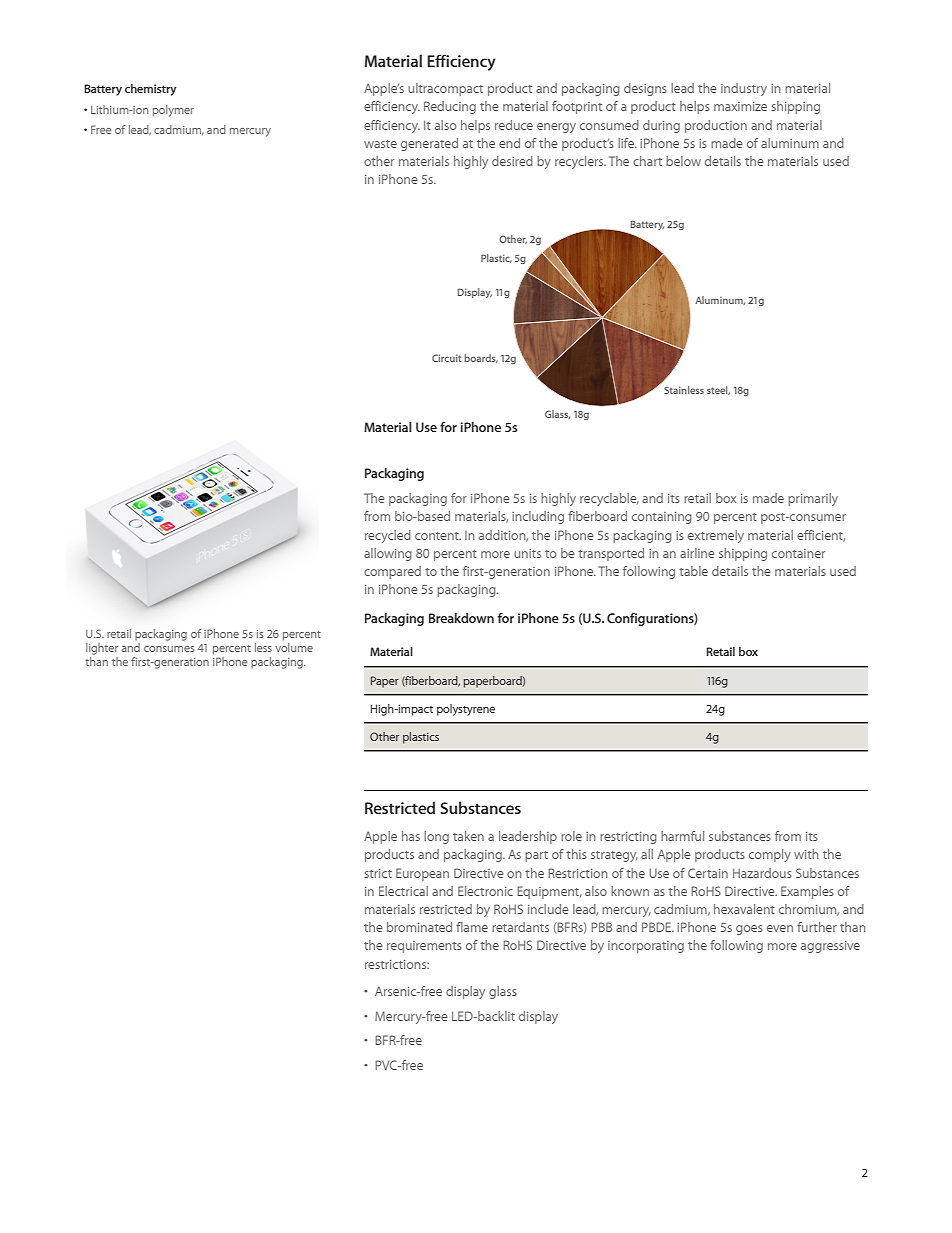 Image resolution: width=952 pixels, height=1233 pixels. Describe the element at coordinates (447, 358) in the screenshot. I see `Circuit` at that location.
